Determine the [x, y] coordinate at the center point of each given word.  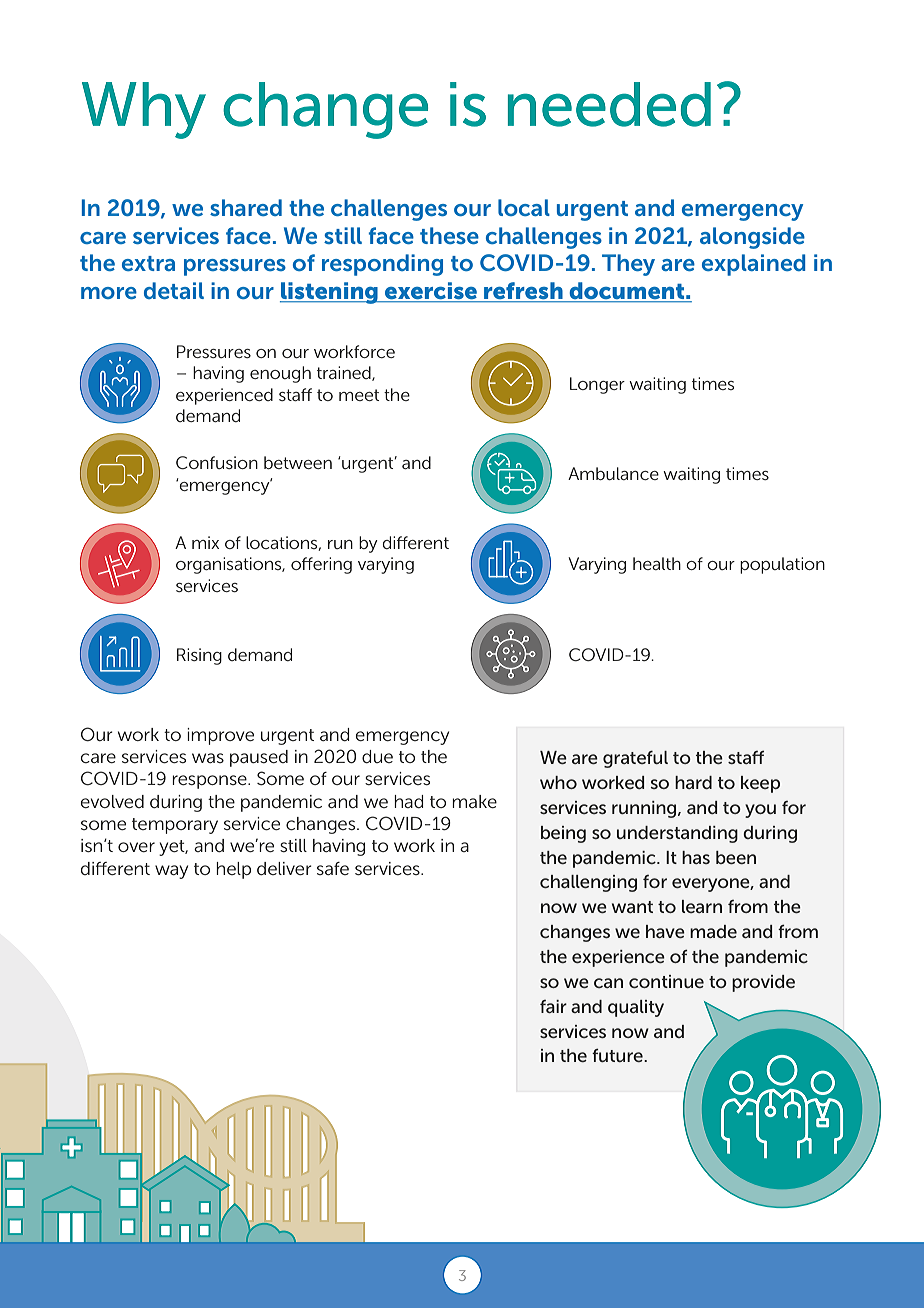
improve [220, 736]
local [524, 207]
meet [359, 395]
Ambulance [613, 473]
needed [609, 104]
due [377, 756]
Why [144, 110]
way [171, 872]
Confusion [217, 462]
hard [693, 782]
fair [553, 1006]
